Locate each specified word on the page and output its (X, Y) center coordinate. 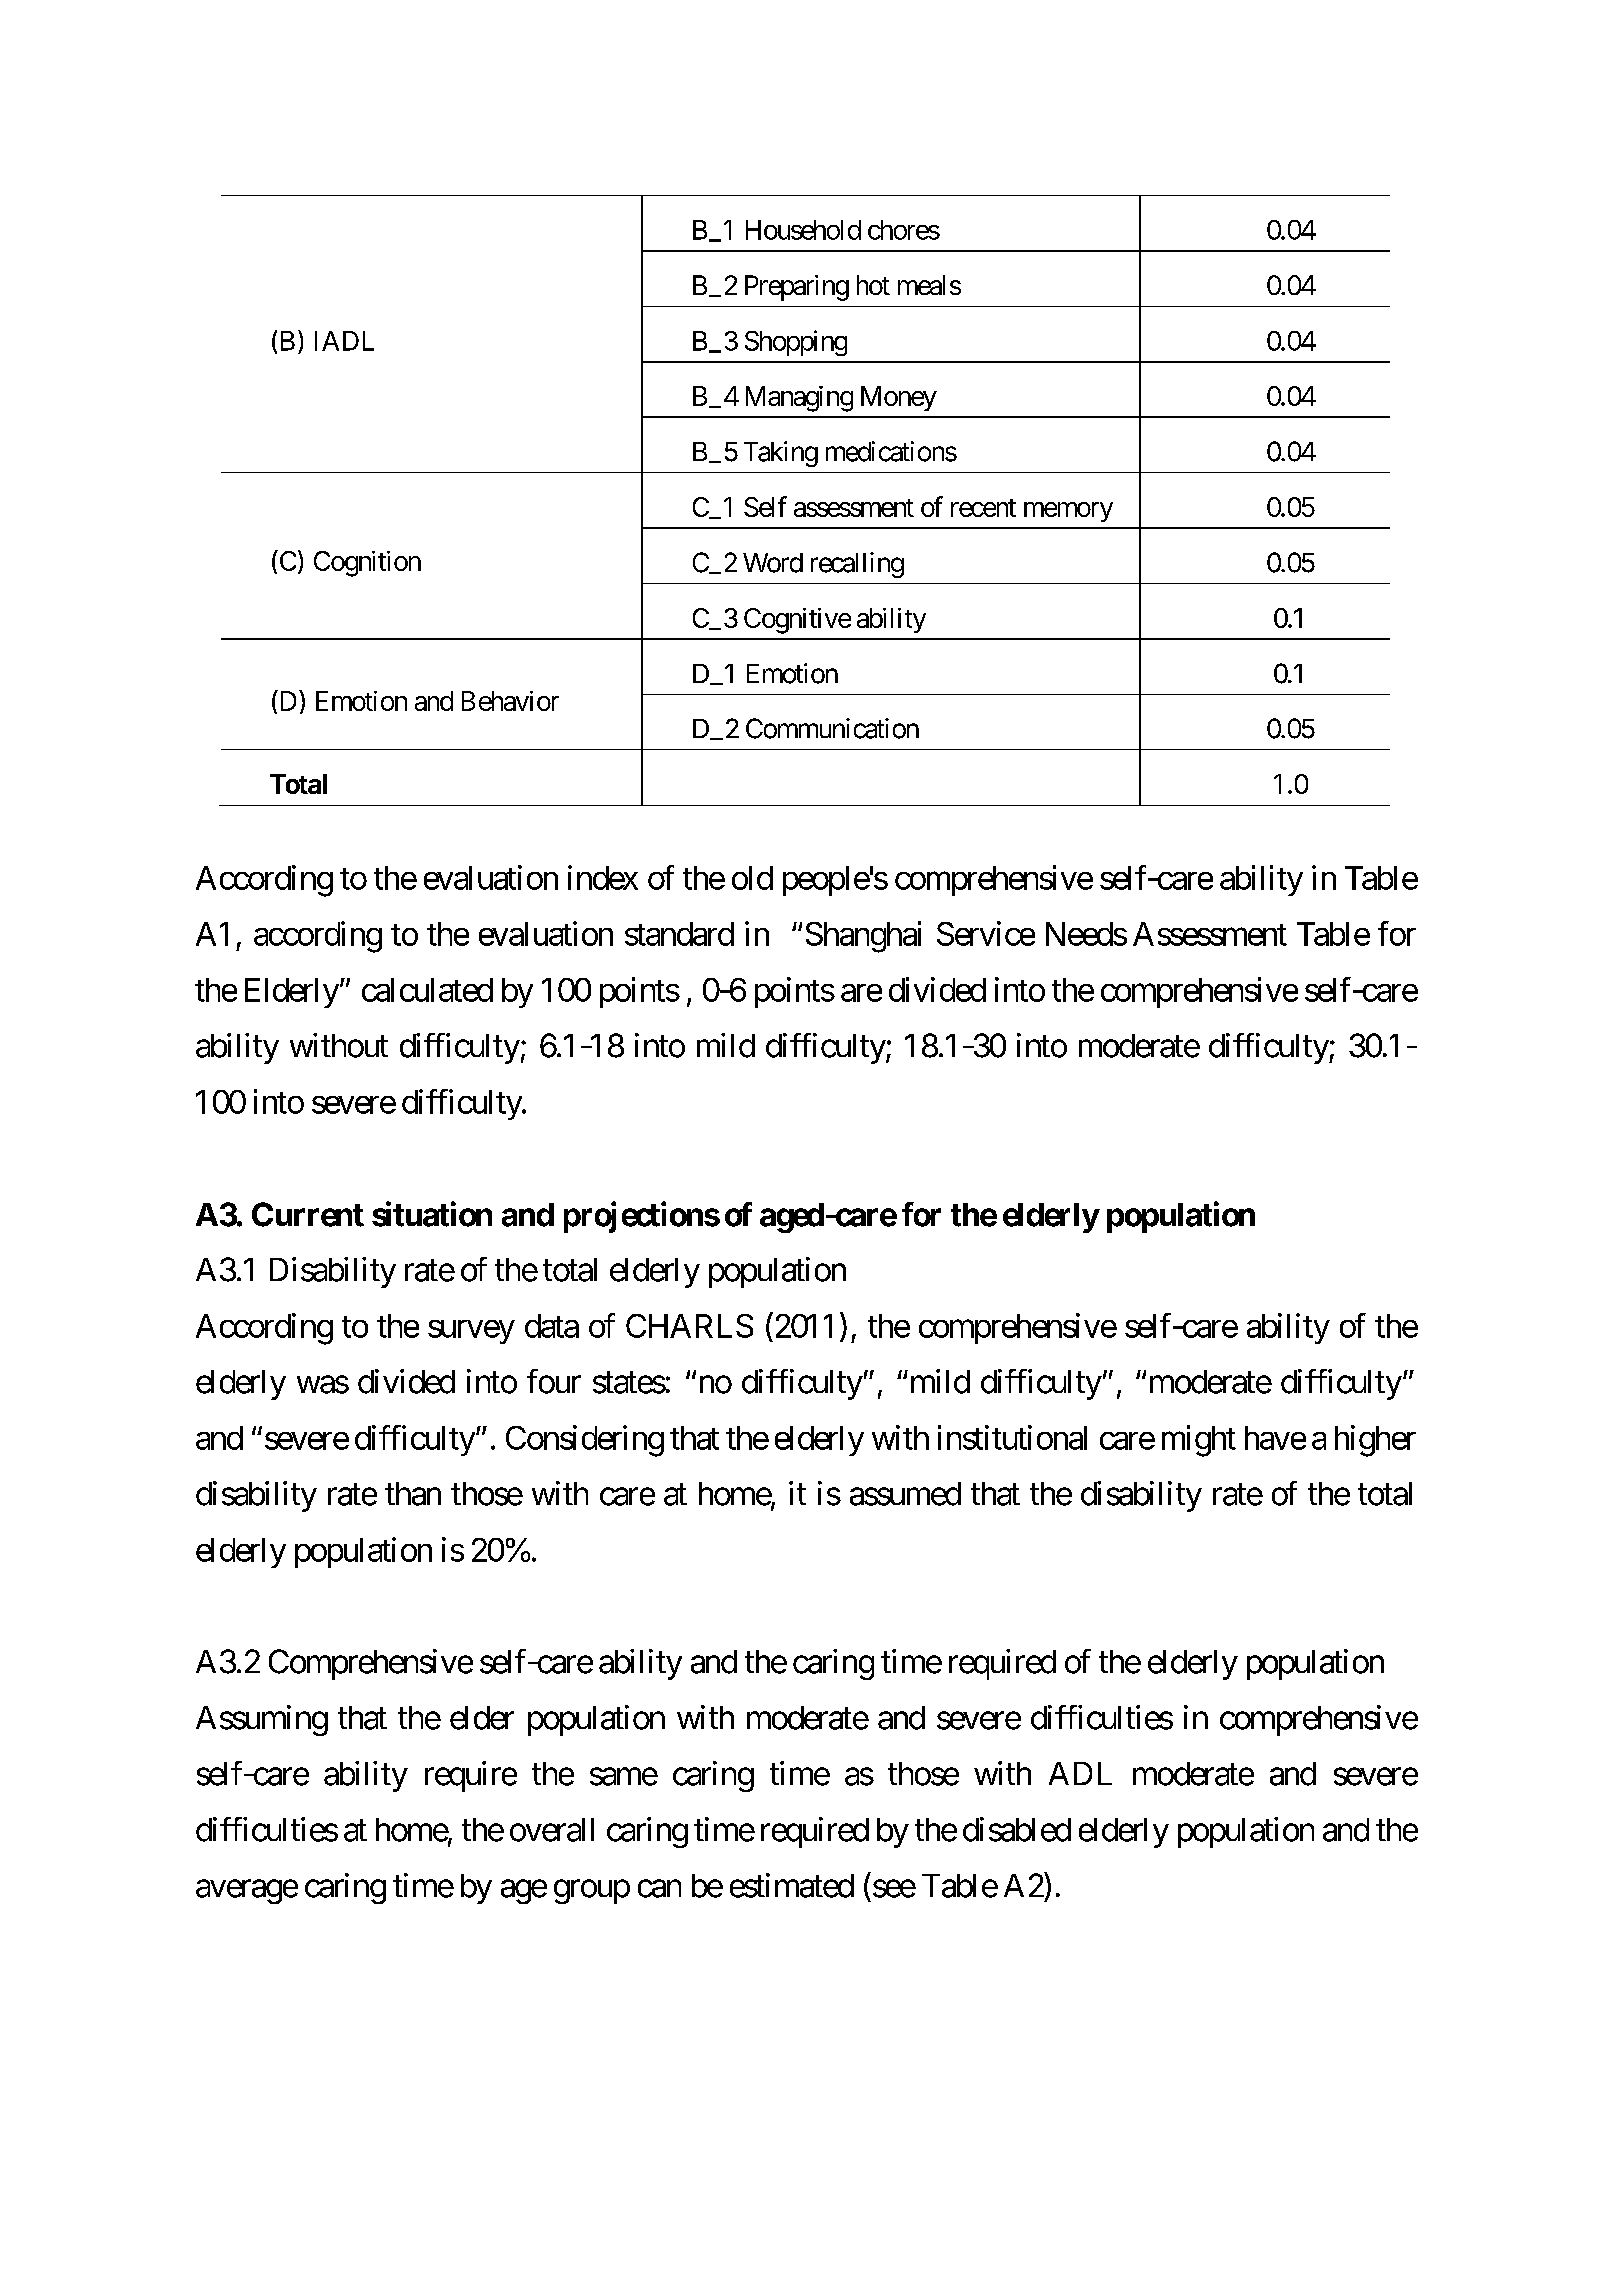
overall (552, 1830)
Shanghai (863, 937)
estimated (792, 1885)
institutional (1012, 1437)
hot (873, 285)
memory (1068, 512)
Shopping (796, 343)
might (1199, 1441)
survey (471, 1332)
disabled (1017, 1829)
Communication (832, 728)
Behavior (510, 701)
